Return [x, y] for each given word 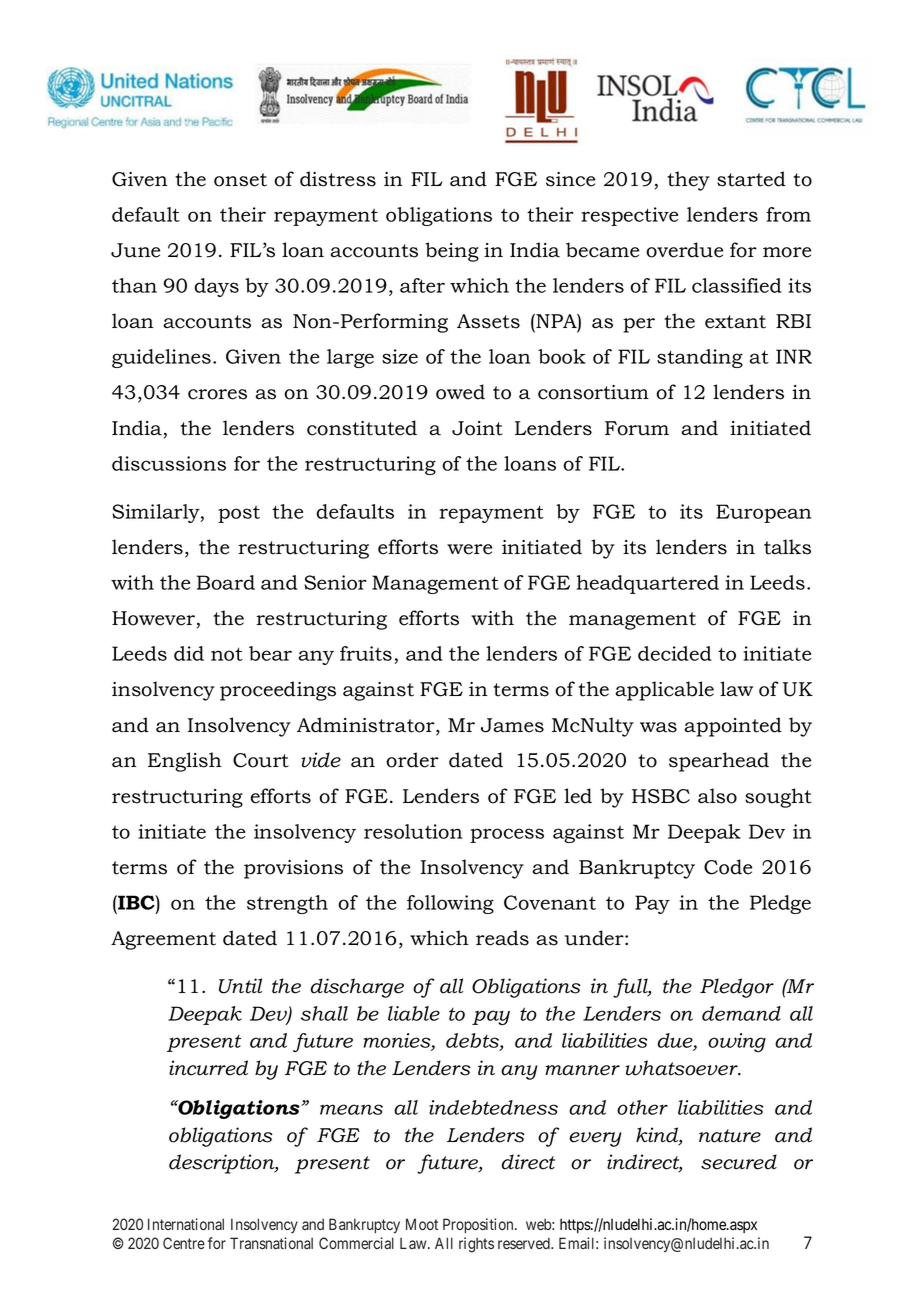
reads [502, 938]
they [688, 181]
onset [240, 180]
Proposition [479, 1225]
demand [741, 1013]
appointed [733, 727]
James [512, 725]
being [452, 252]
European [763, 513]
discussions [169, 463]
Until [240, 986]
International [186, 1224]
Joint [477, 428]
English [185, 762]
